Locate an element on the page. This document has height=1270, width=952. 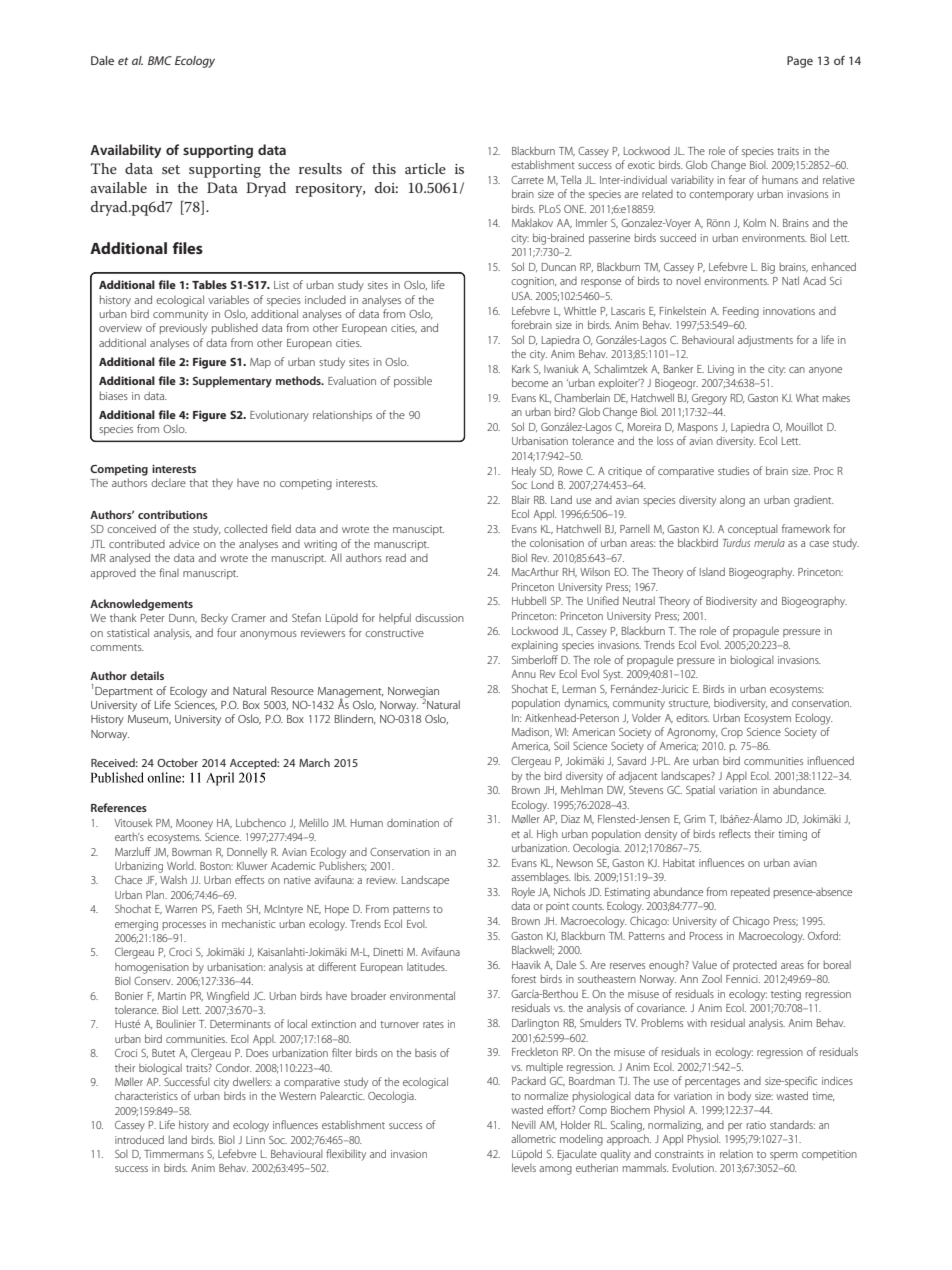
article is located at coordinates (425, 168).
